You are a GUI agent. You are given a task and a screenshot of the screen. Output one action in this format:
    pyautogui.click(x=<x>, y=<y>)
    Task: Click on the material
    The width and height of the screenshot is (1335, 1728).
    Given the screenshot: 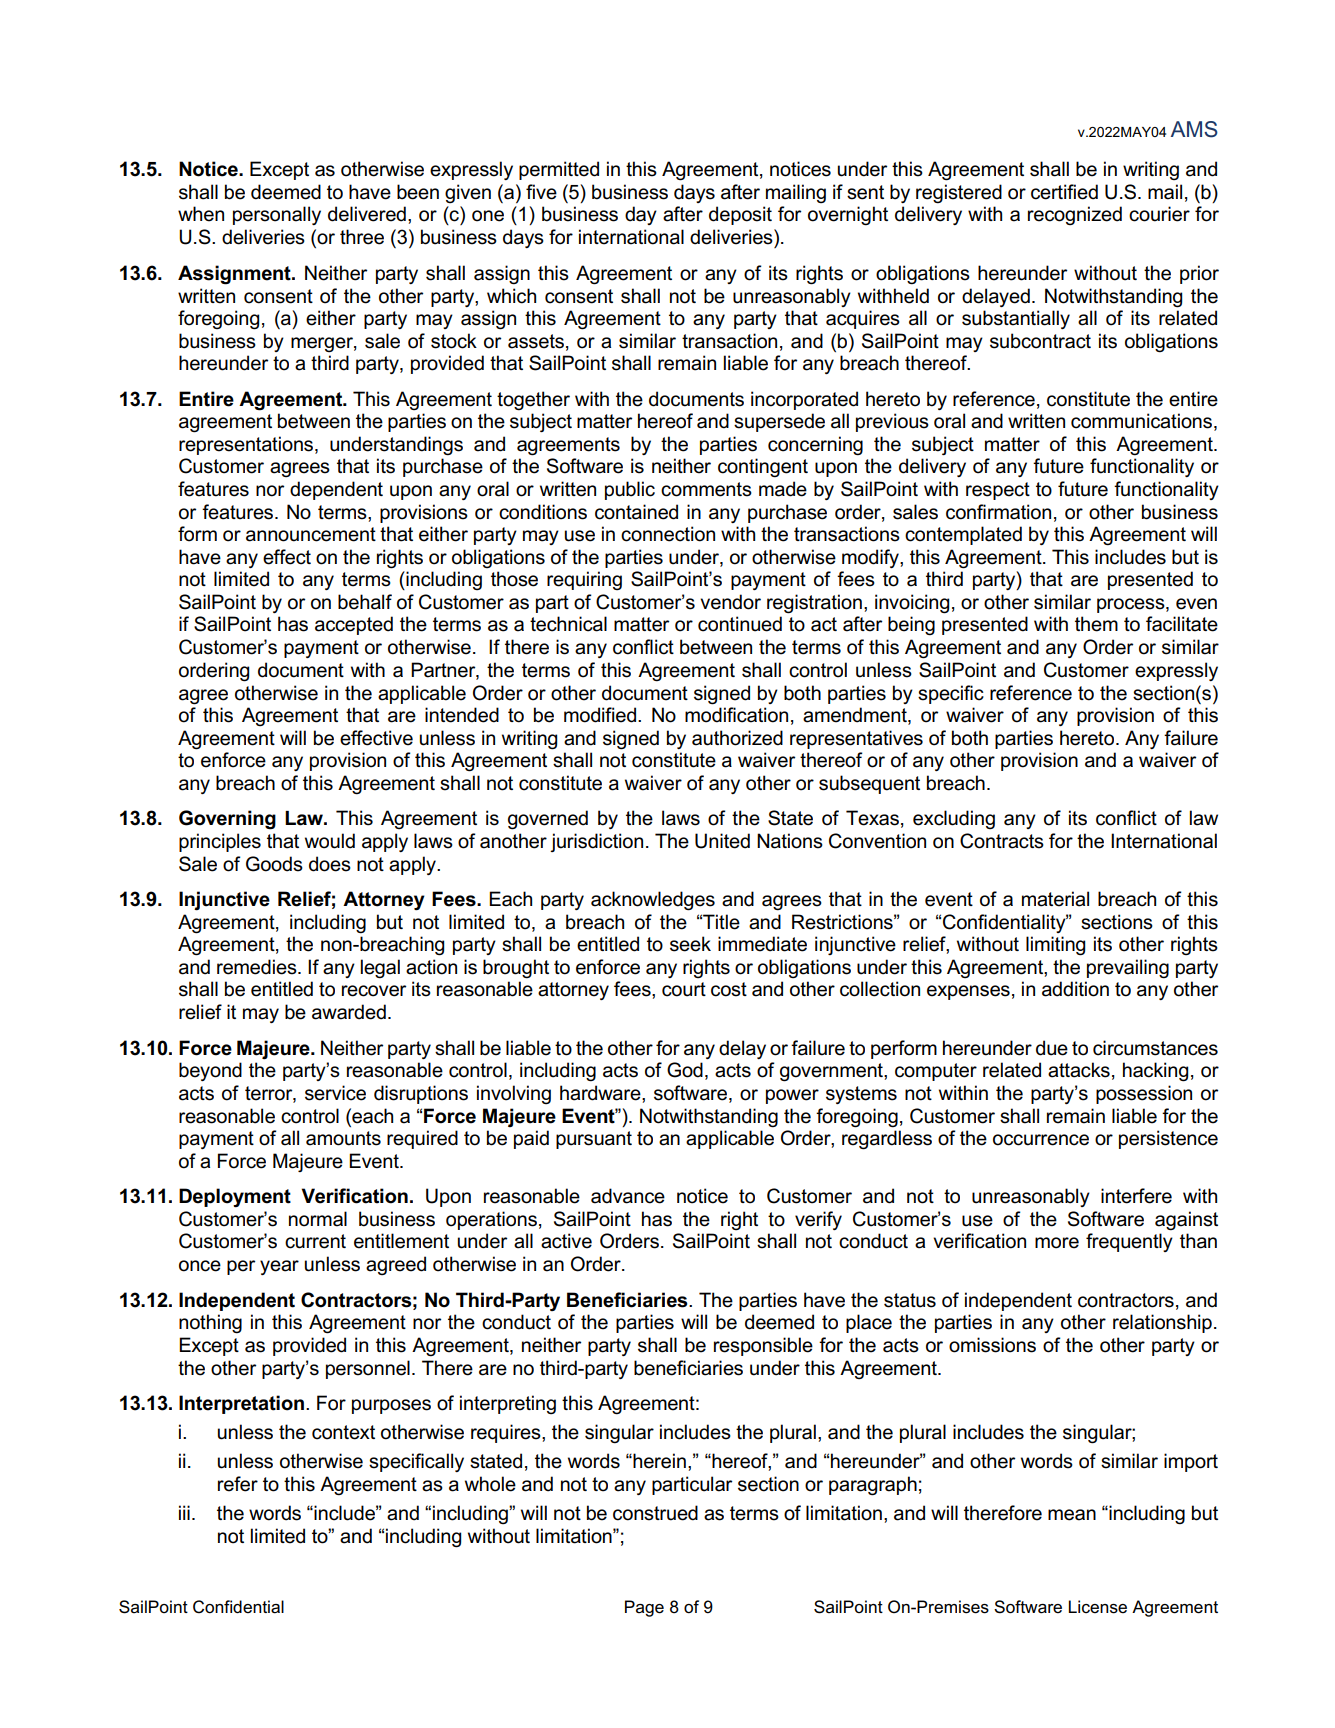 What is the action you would take?
    pyautogui.click(x=1055, y=899)
